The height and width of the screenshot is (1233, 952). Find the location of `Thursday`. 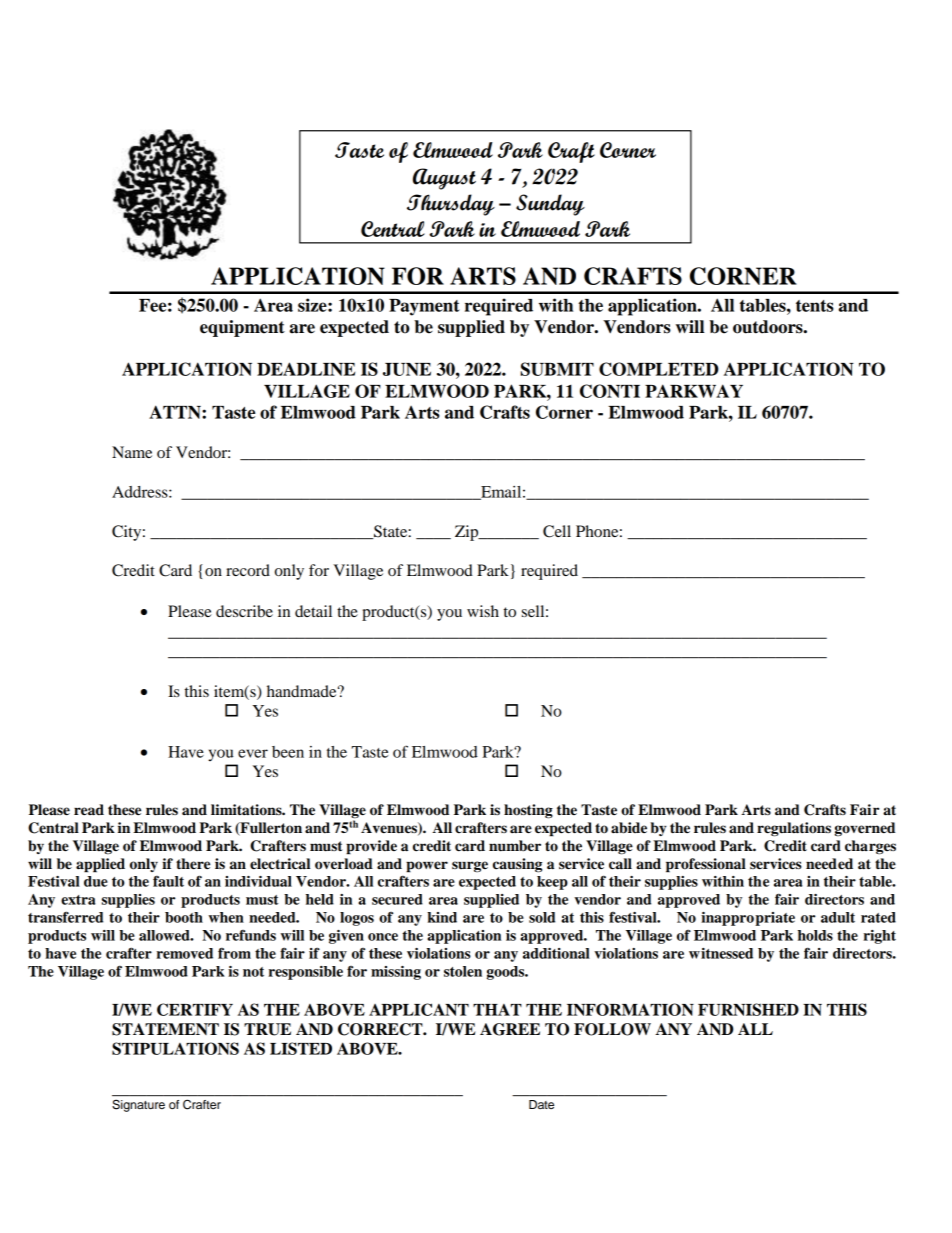

Thursday is located at coordinates (451, 205).
